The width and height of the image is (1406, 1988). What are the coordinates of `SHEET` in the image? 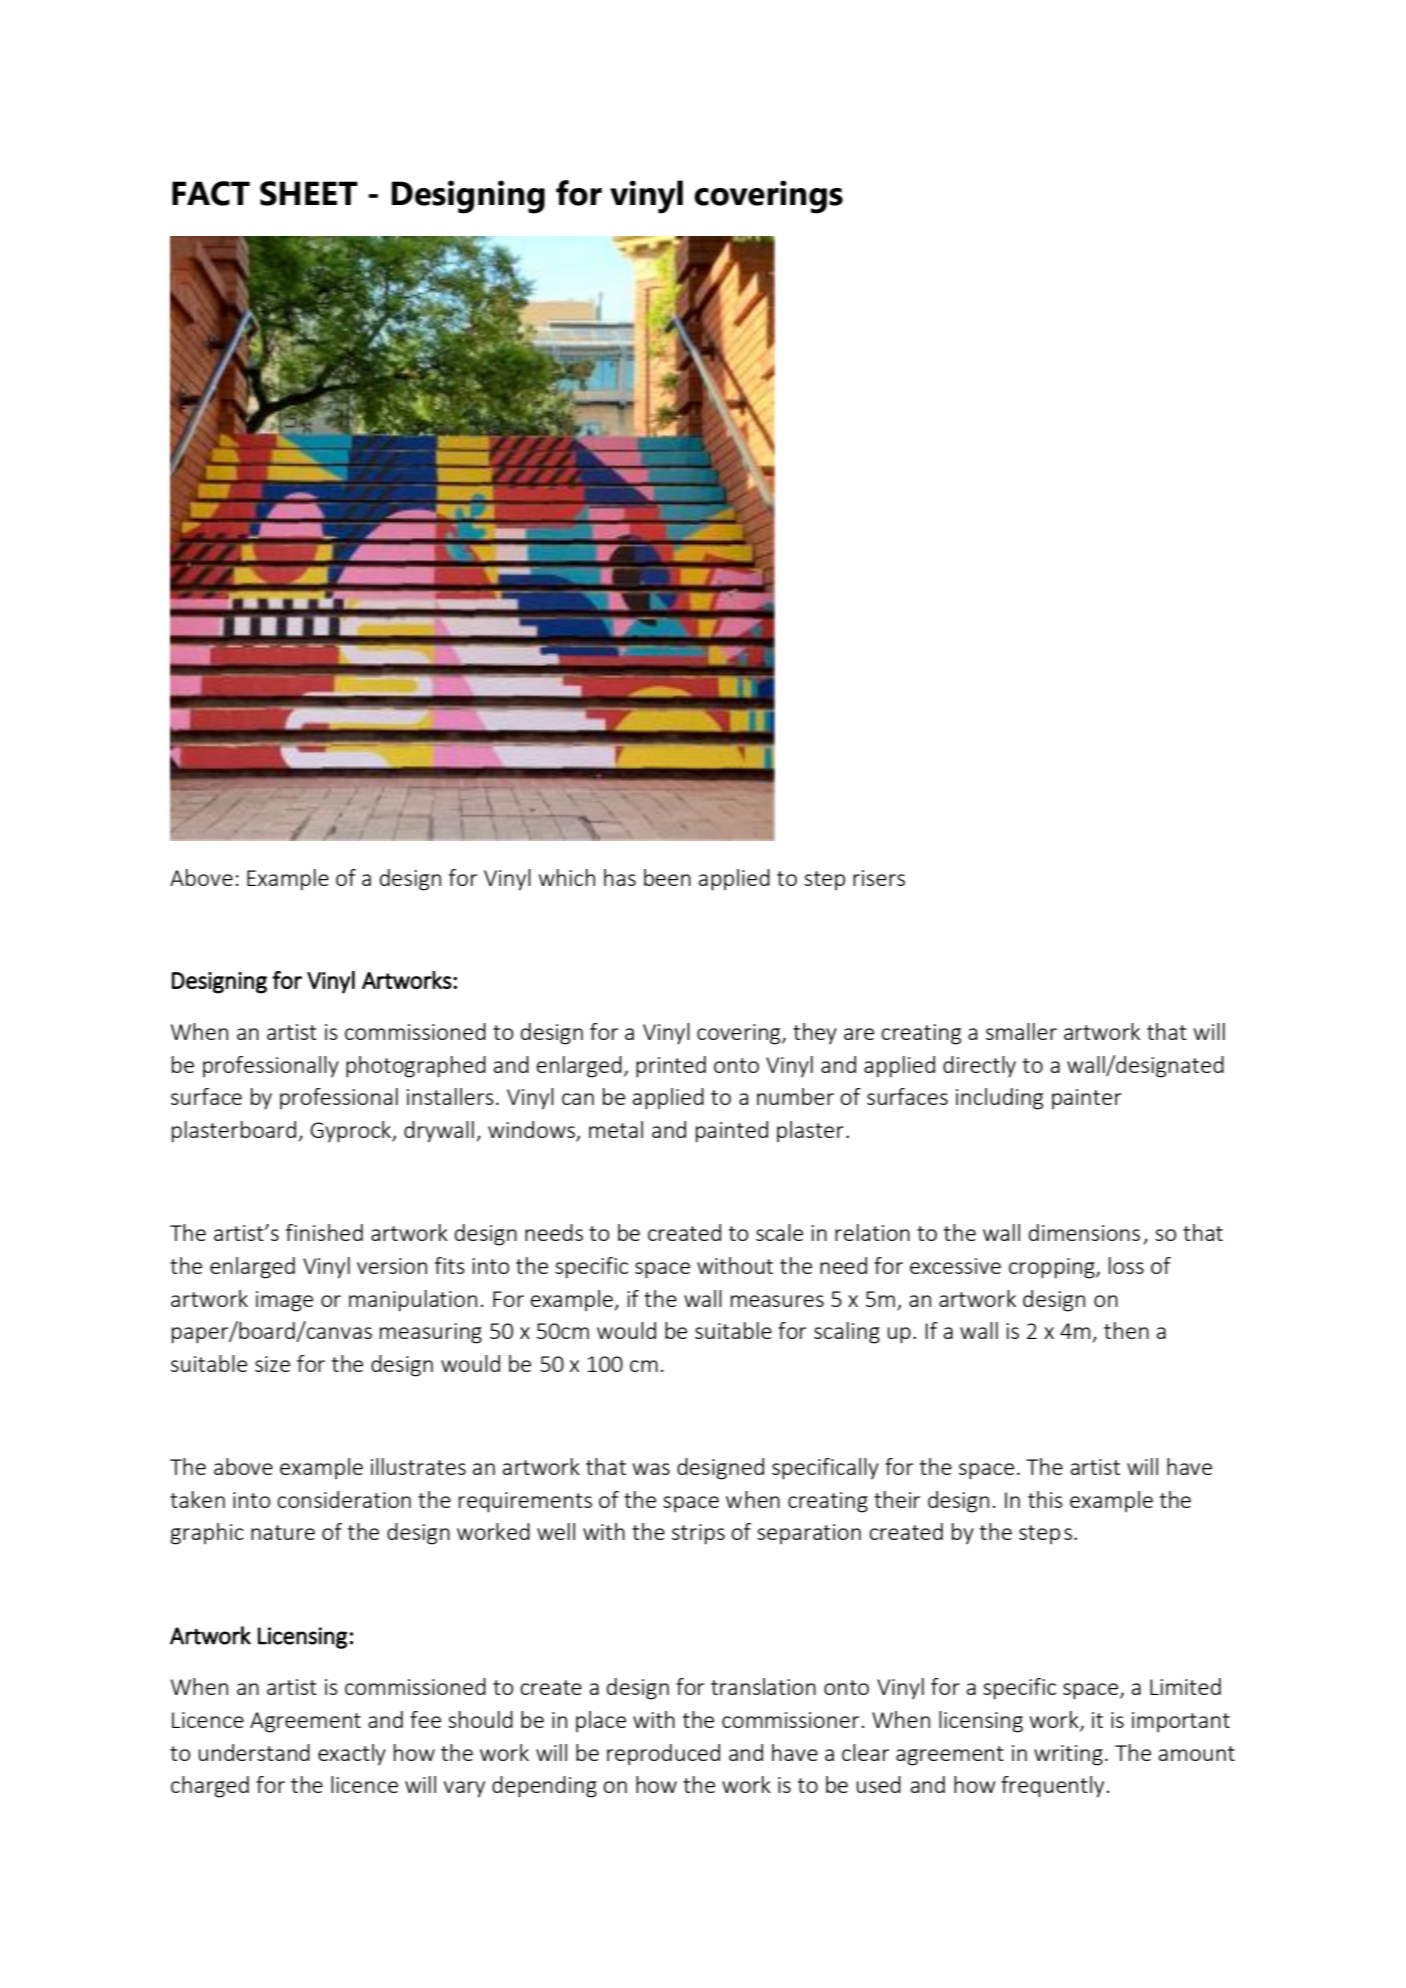 It's located at (309, 193).
